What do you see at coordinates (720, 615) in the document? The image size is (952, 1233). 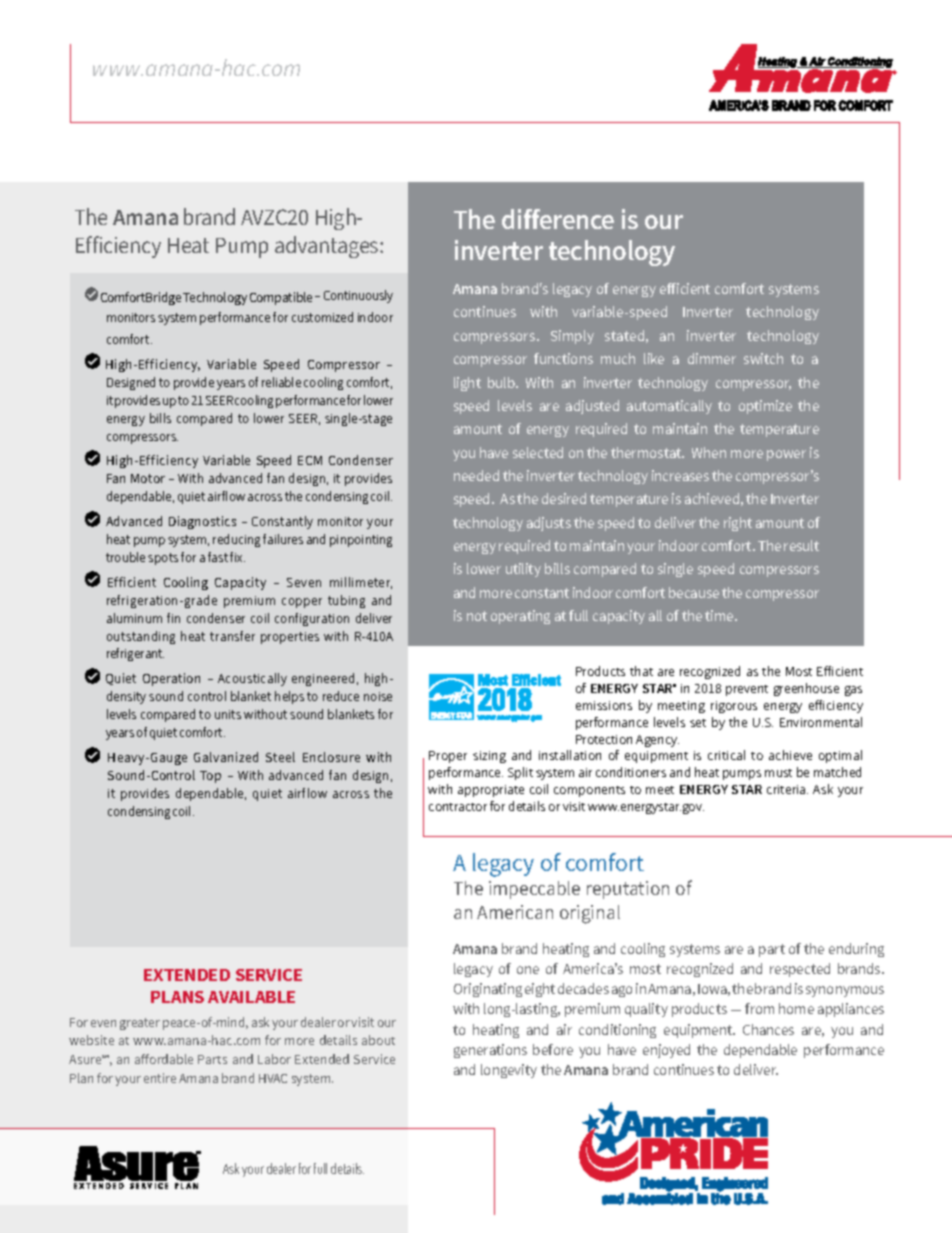 I see `time` at bounding box center [720, 615].
